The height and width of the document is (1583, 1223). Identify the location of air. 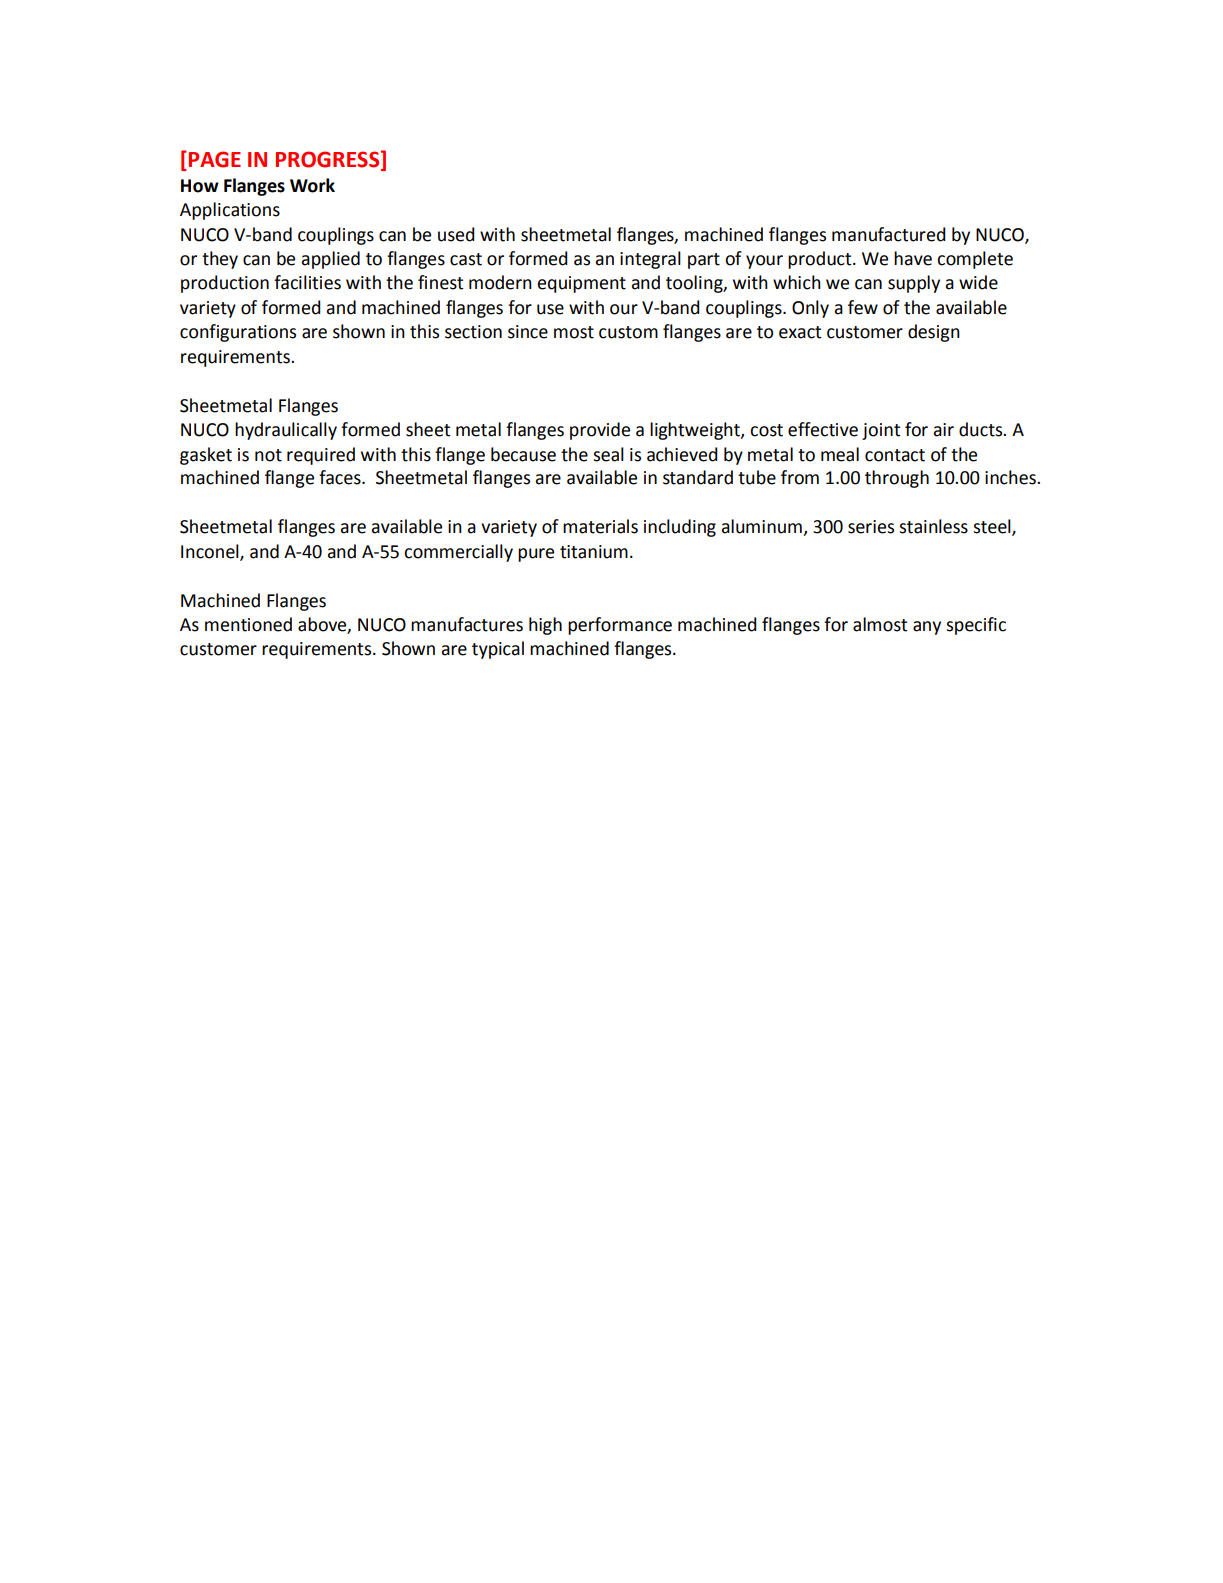
(944, 430).
